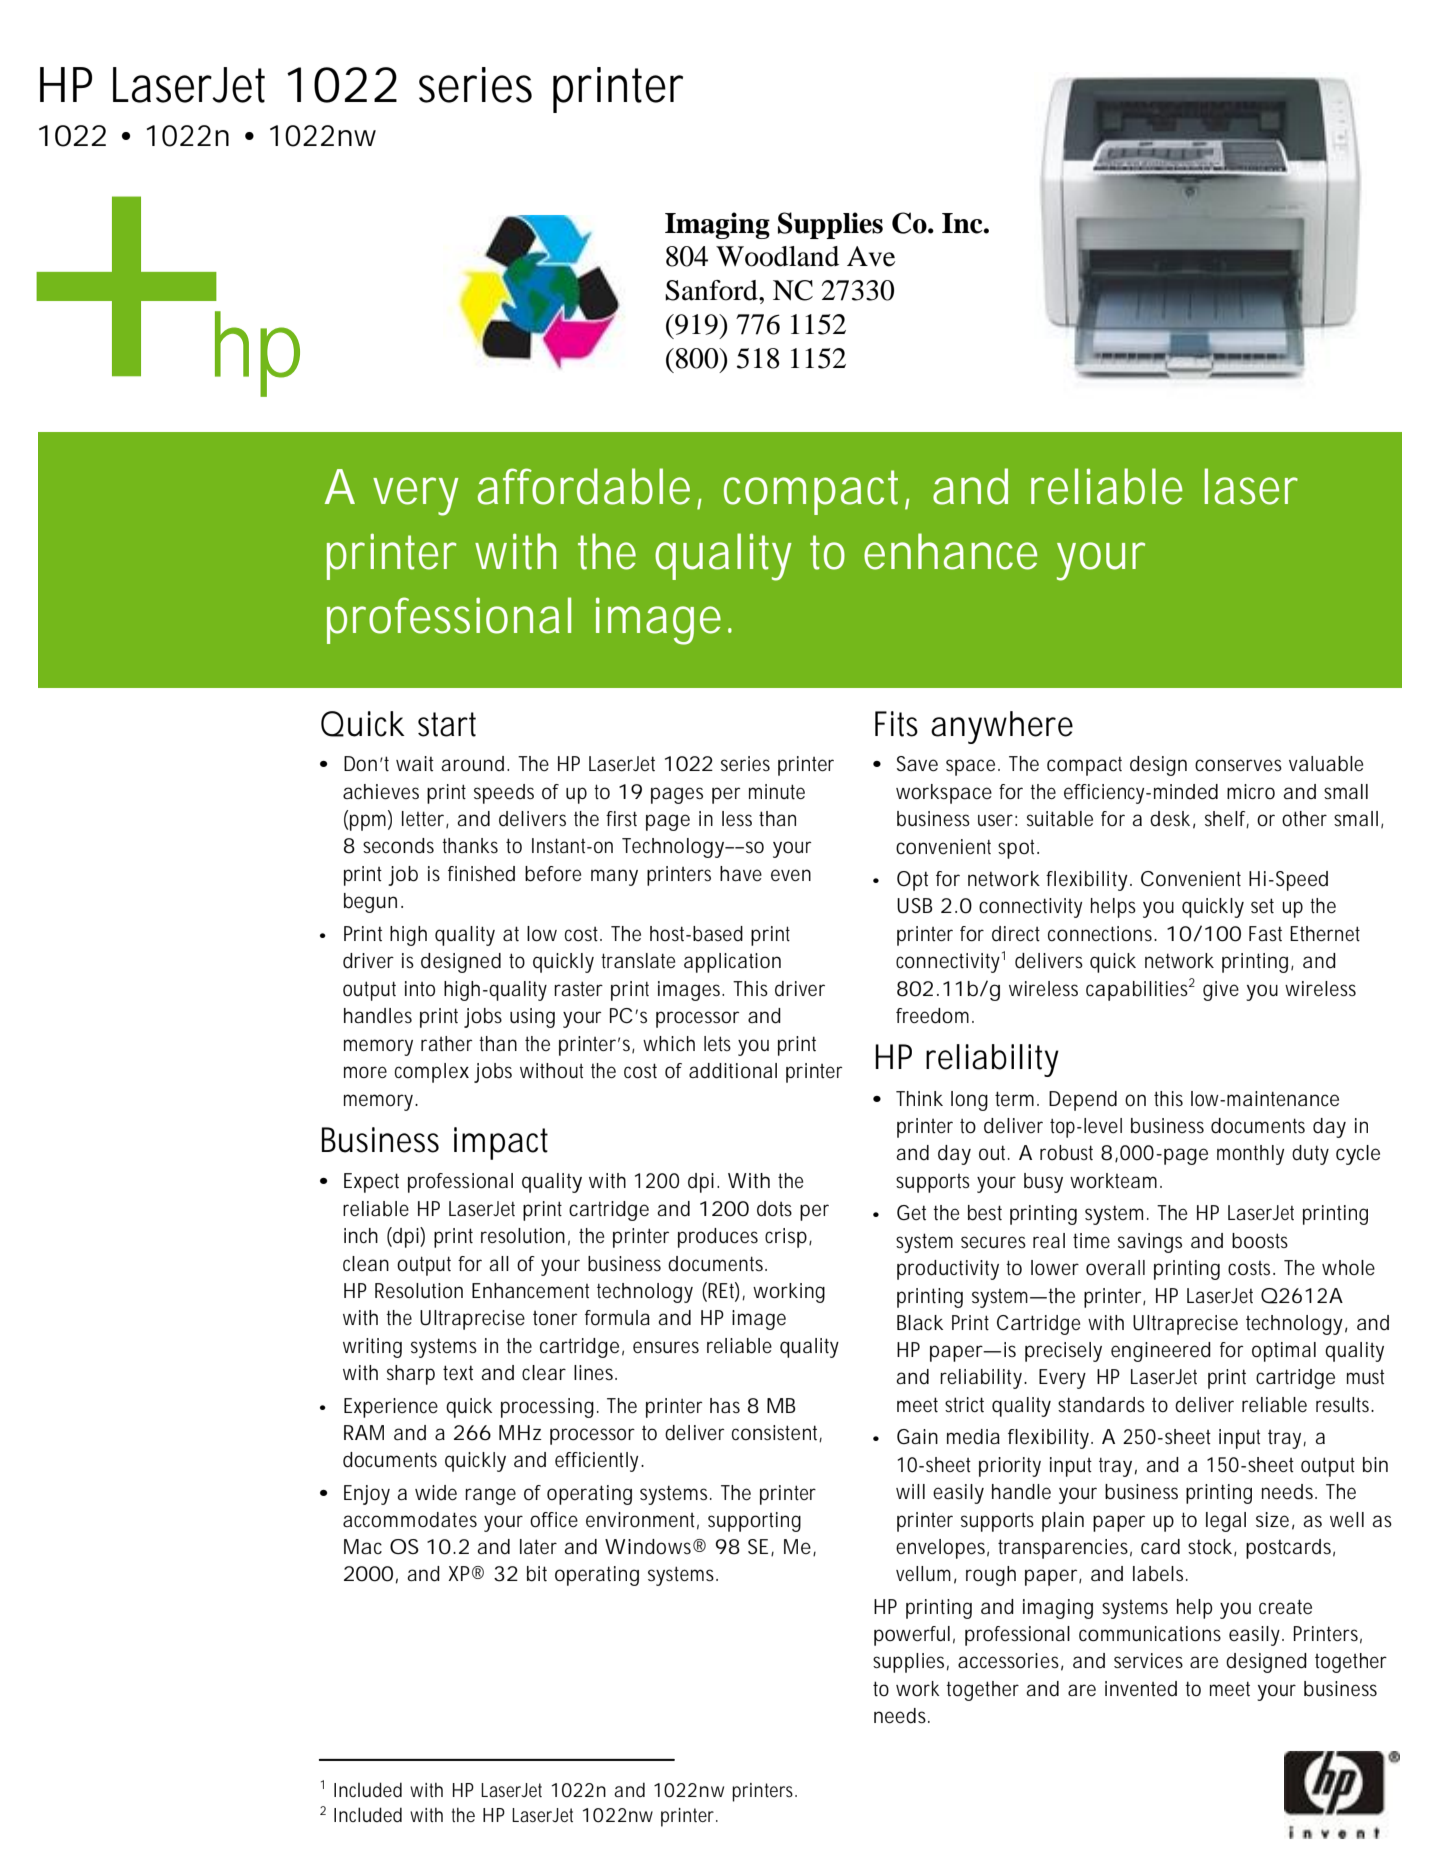  What do you see at coordinates (537, 1574) in the screenshot?
I see `bit` at bounding box center [537, 1574].
